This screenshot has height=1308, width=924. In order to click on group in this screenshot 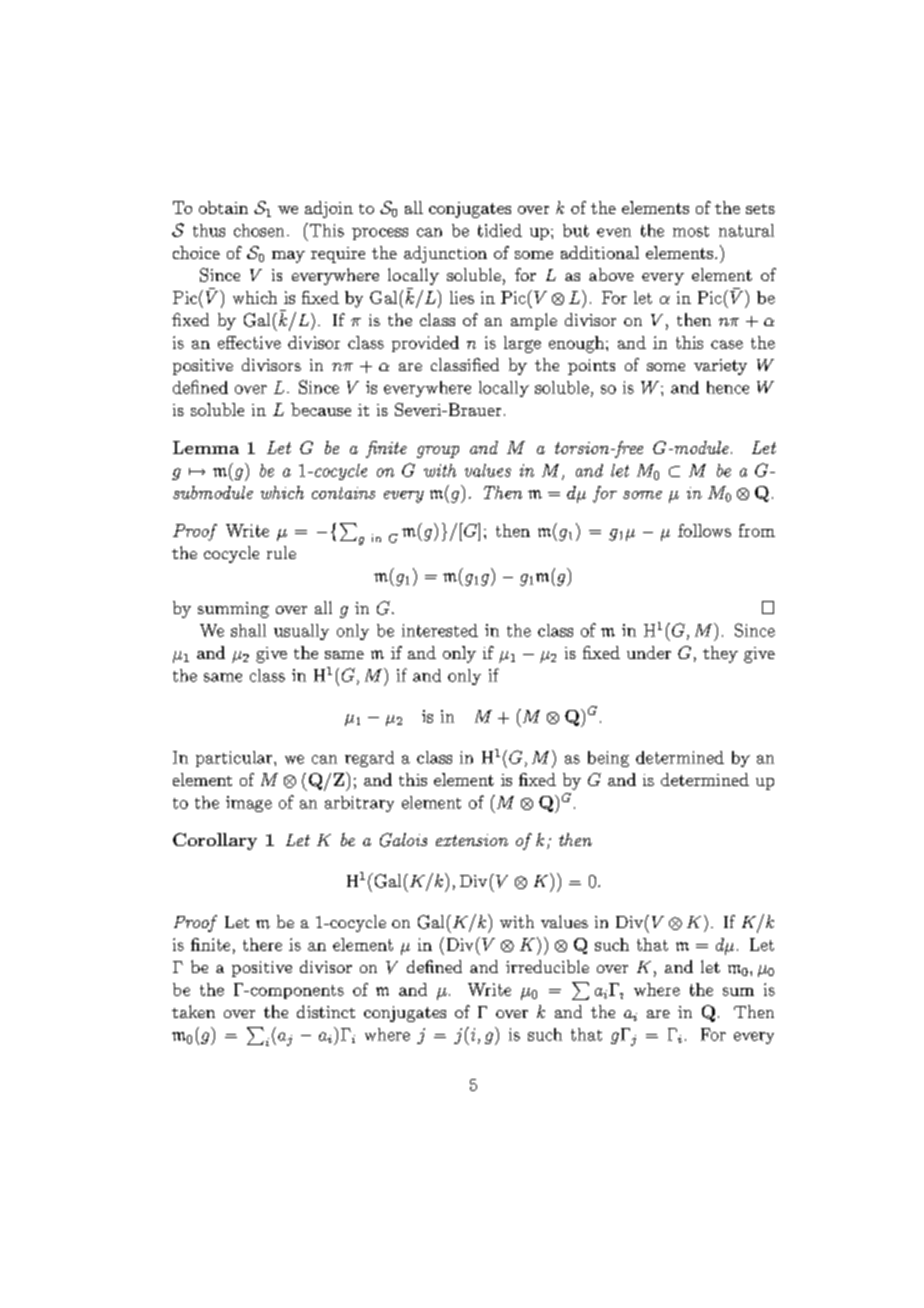, I will do `click(438, 452)`.
